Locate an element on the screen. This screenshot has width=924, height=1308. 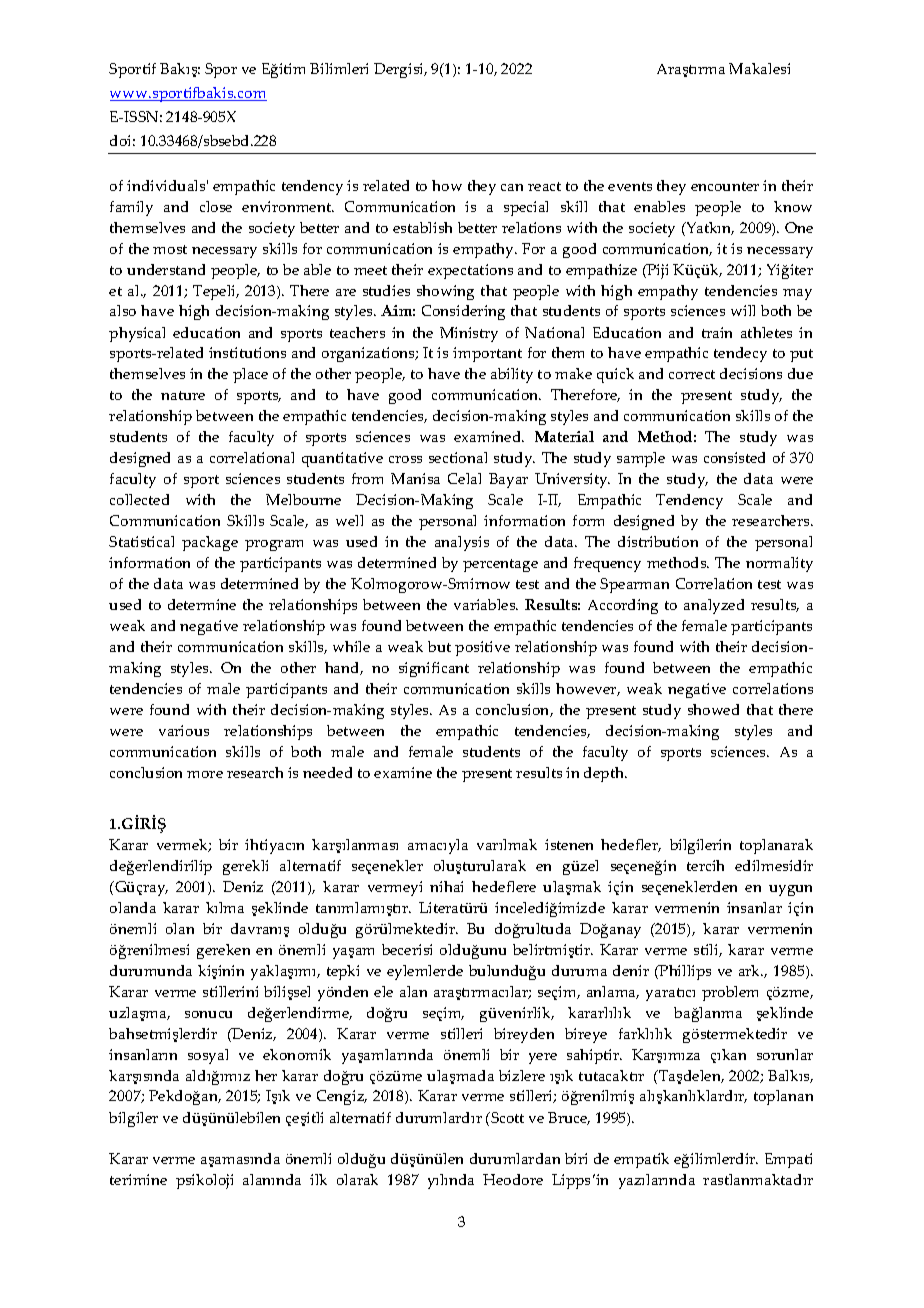
analysis is located at coordinates (462, 543).
